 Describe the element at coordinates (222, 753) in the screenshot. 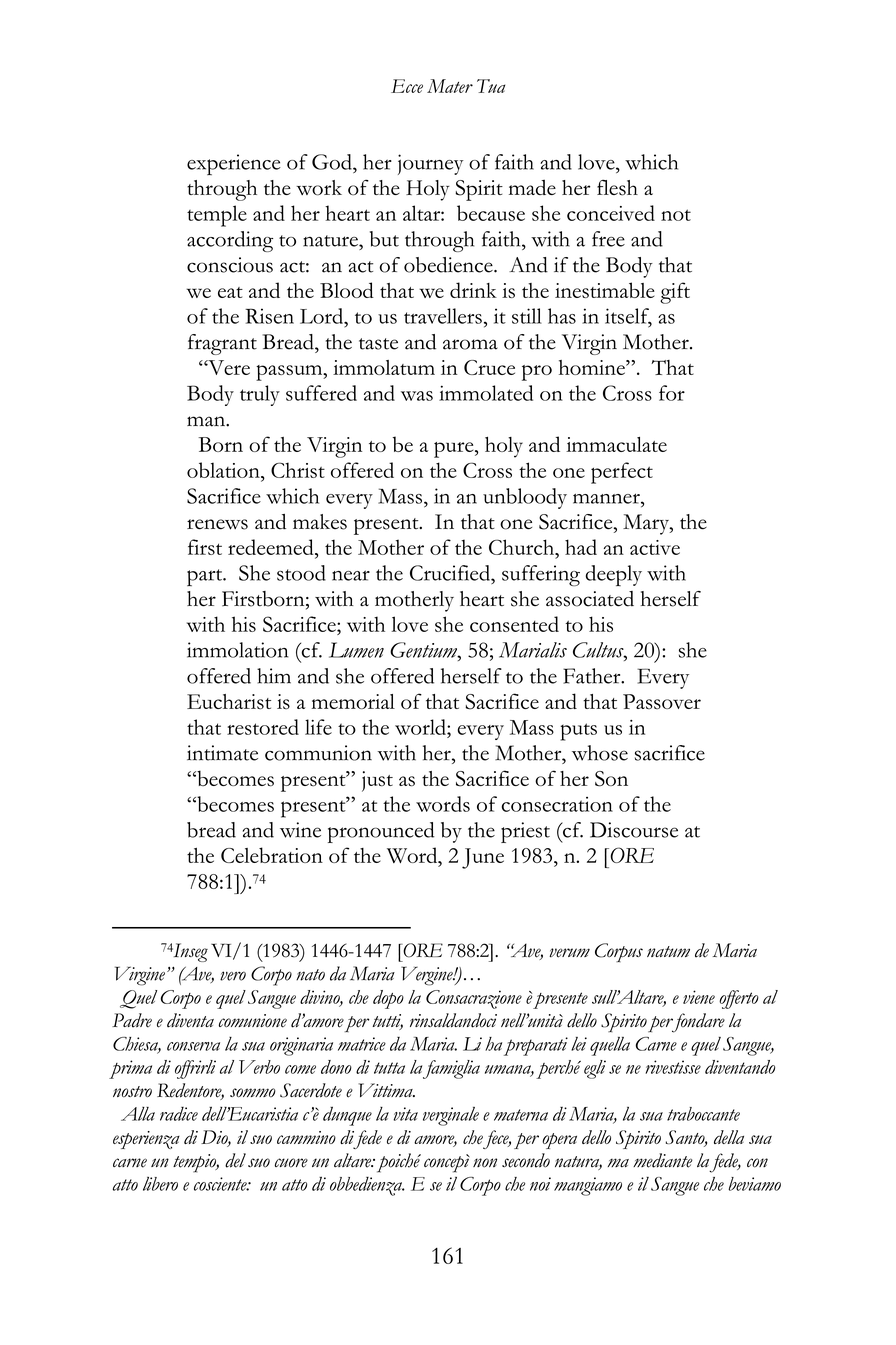

I see `intimate` at that location.
